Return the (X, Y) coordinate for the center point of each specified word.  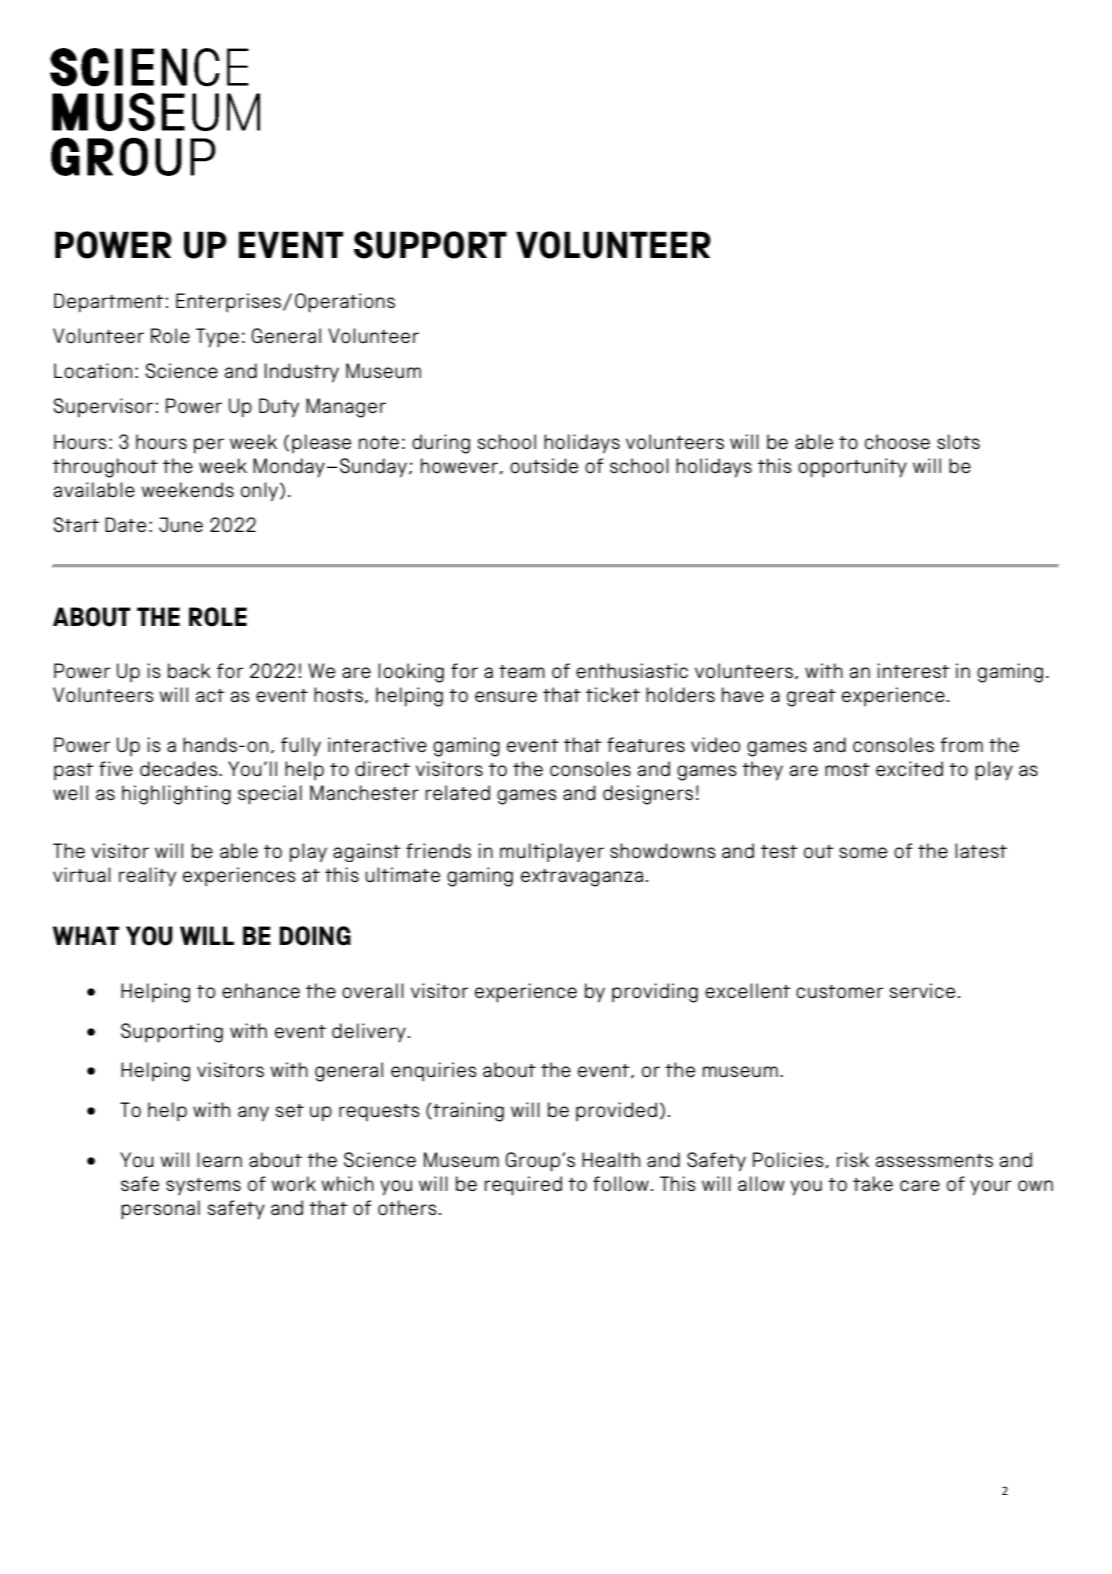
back (189, 670)
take (873, 1183)
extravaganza (582, 878)
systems (203, 1187)
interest (913, 670)
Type (217, 338)
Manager (346, 408)
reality (147, 877)
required (523, 1186)
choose (897, 441)
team (522, 671)
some (863, 852)
